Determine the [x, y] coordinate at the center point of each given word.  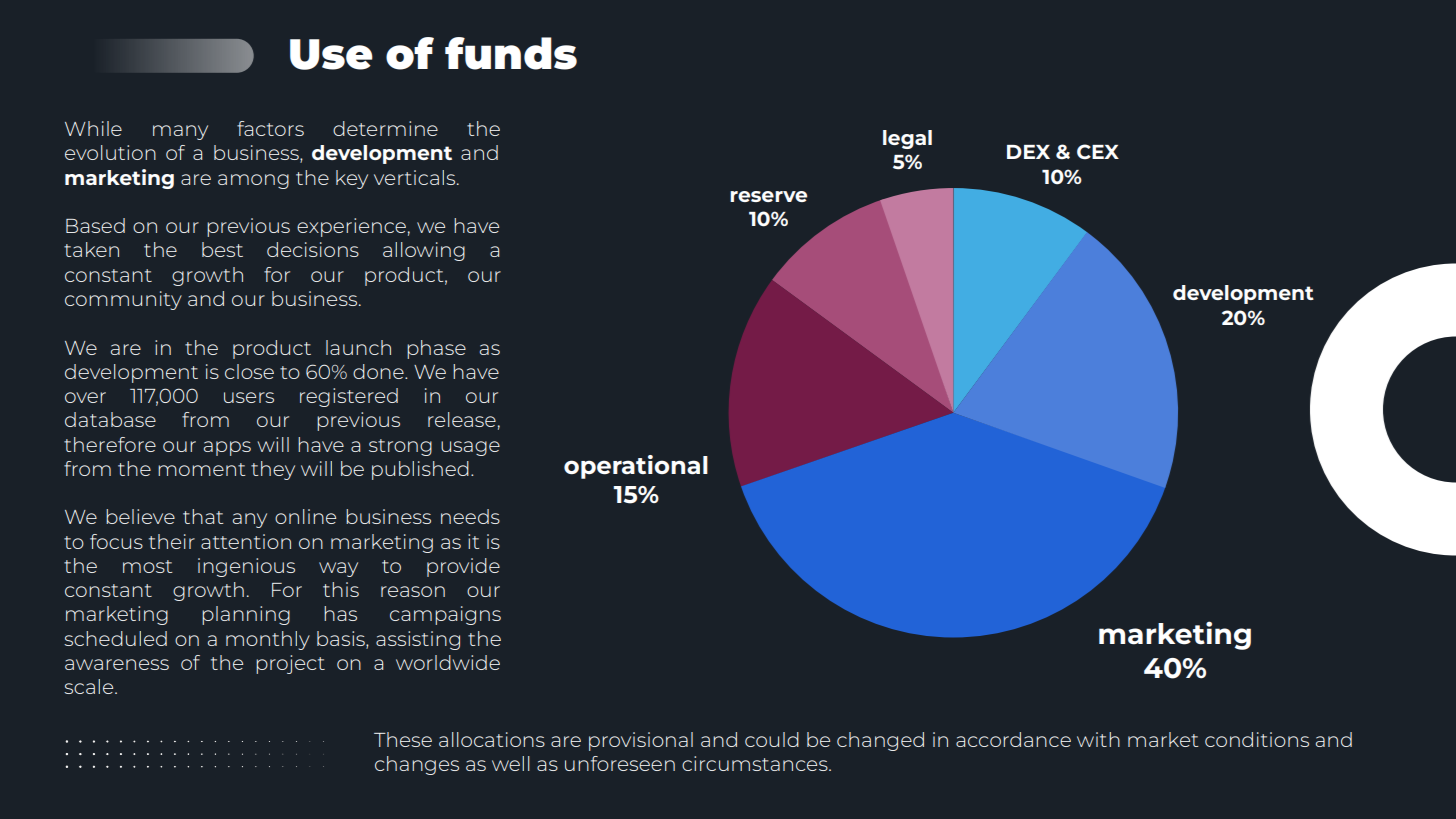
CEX [1098, 152]
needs [470, 516]
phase [436, 349]
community [123, 300]
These [403, 739]
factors [270, 128]
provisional [641, 741]
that [203, 516]
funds [511, 53]
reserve [768, 196]
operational [636, 467]
